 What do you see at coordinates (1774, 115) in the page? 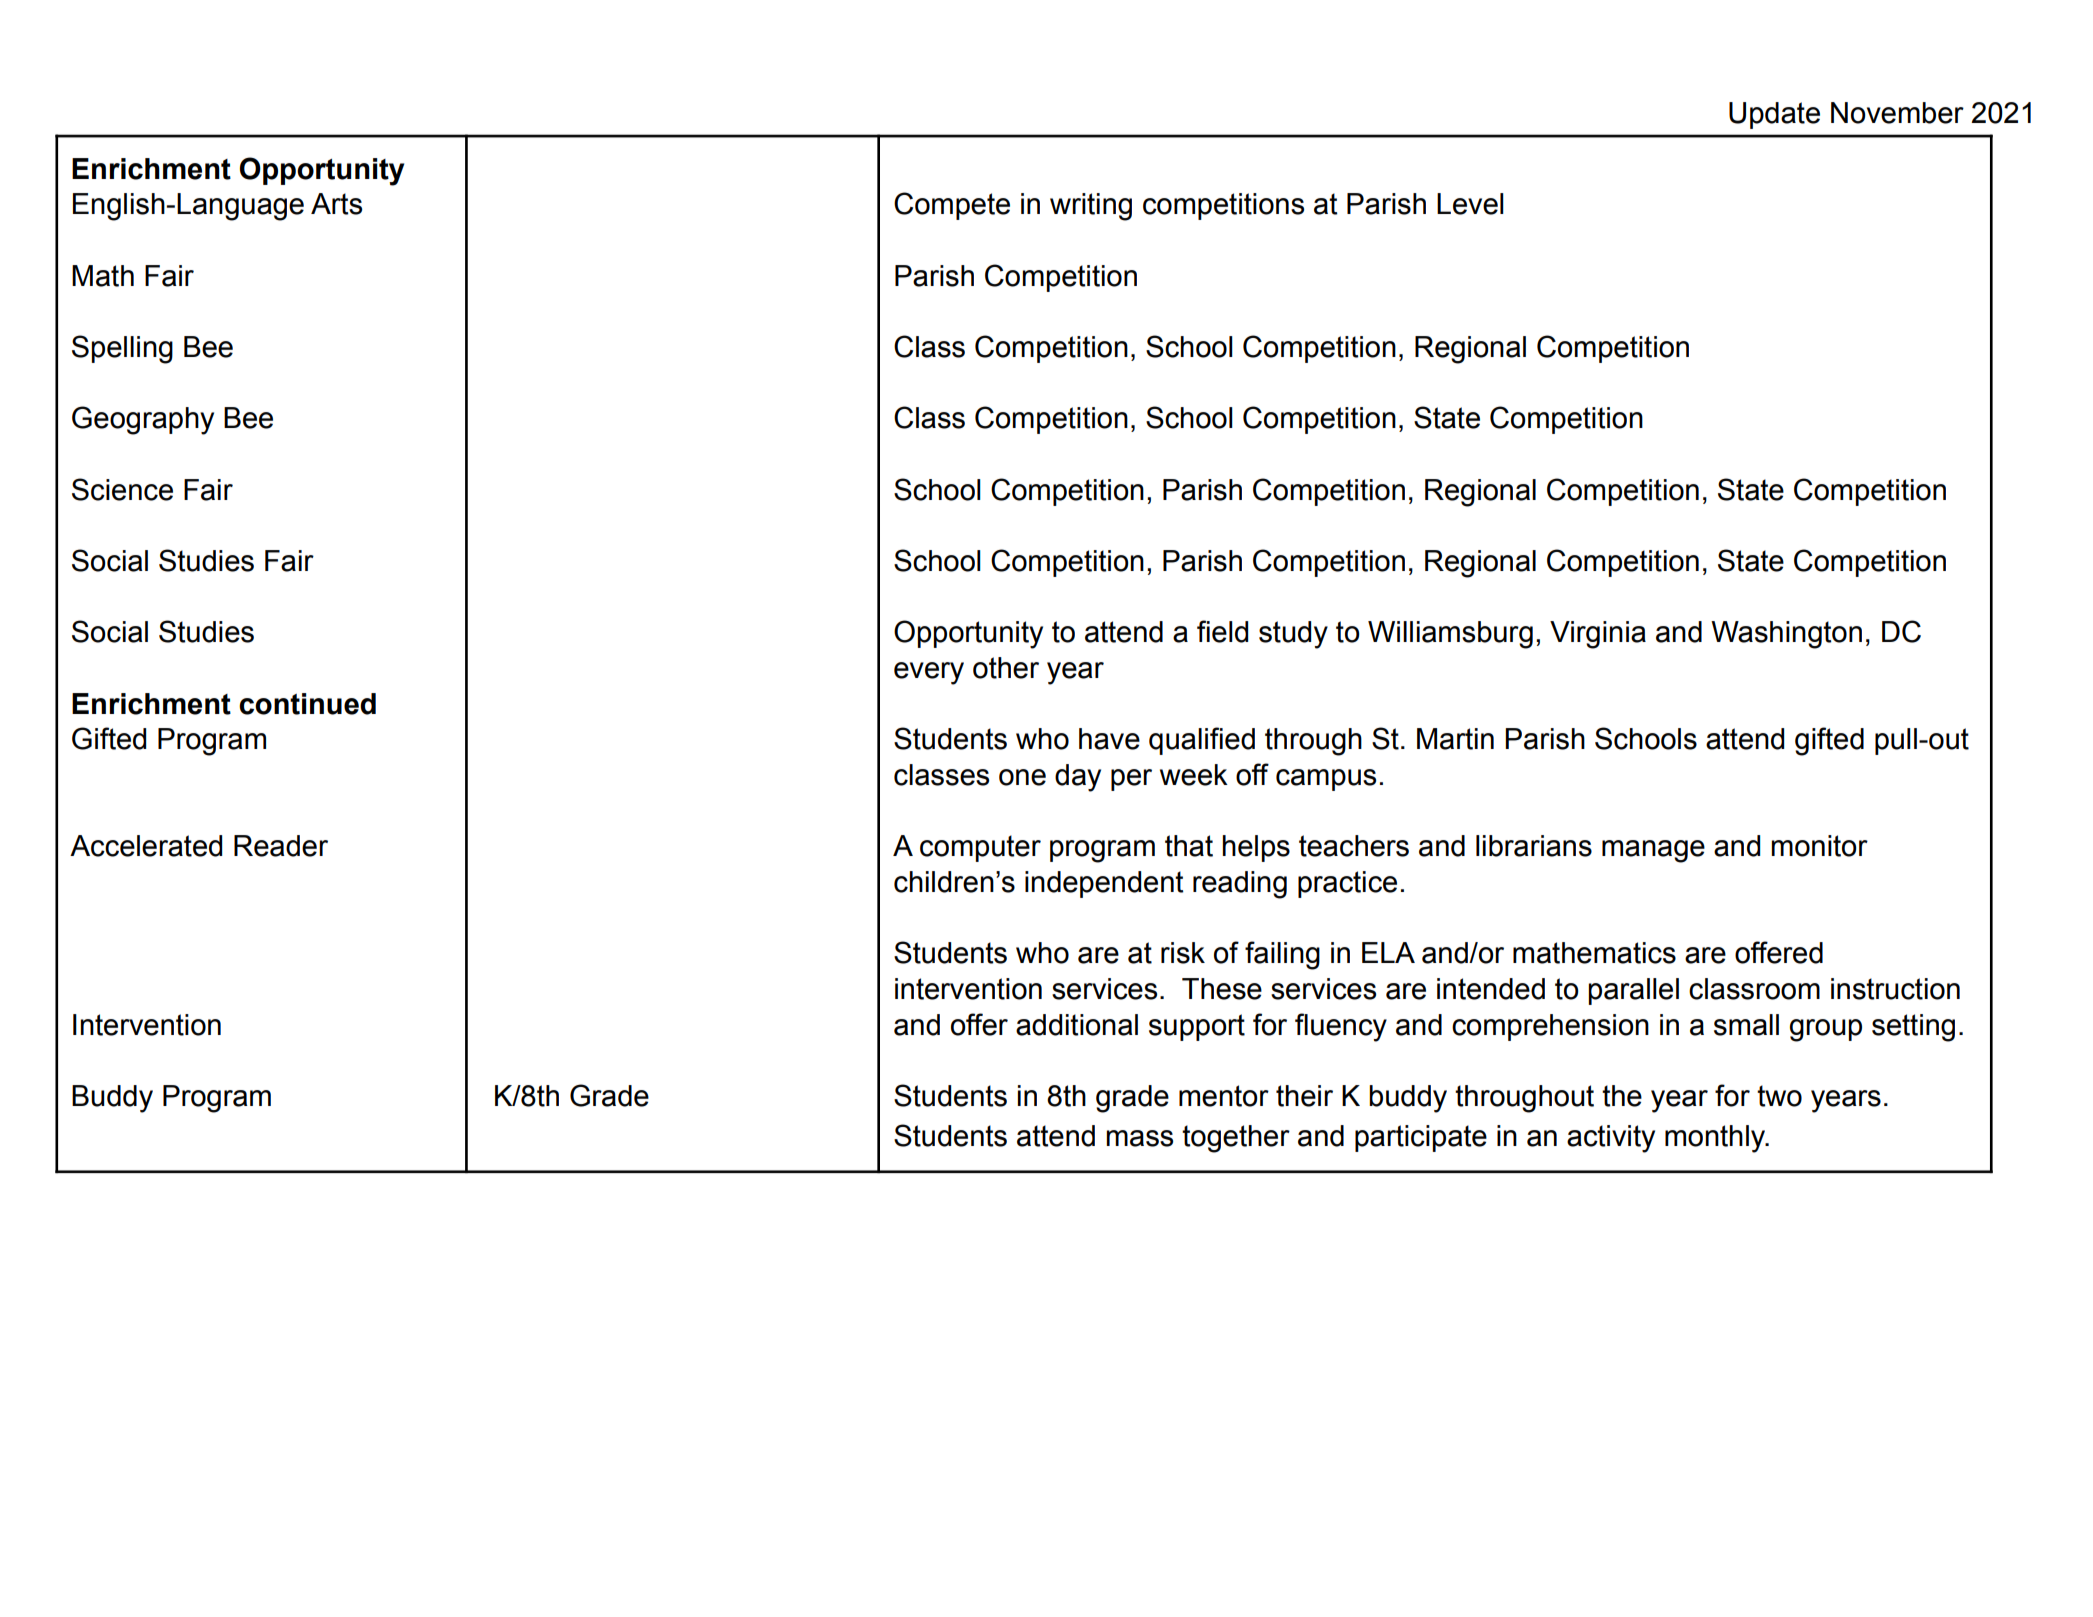
I see `Update` at bounding box center [1774, 115].
